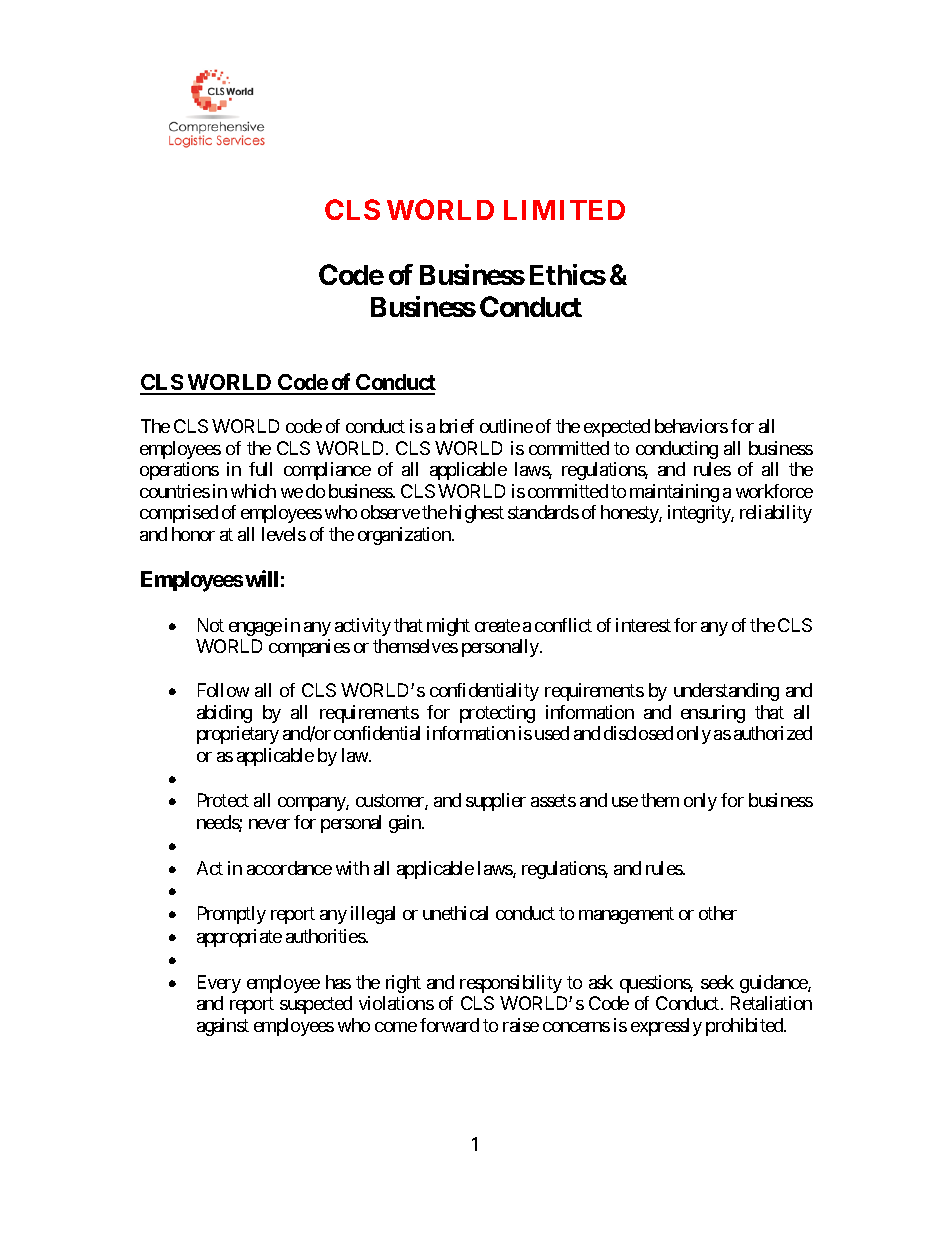 This image has width=952, height=1233. What do you see at coordinates (253, 491) in the image?
I see `which` at bounding box center [253, 491].
